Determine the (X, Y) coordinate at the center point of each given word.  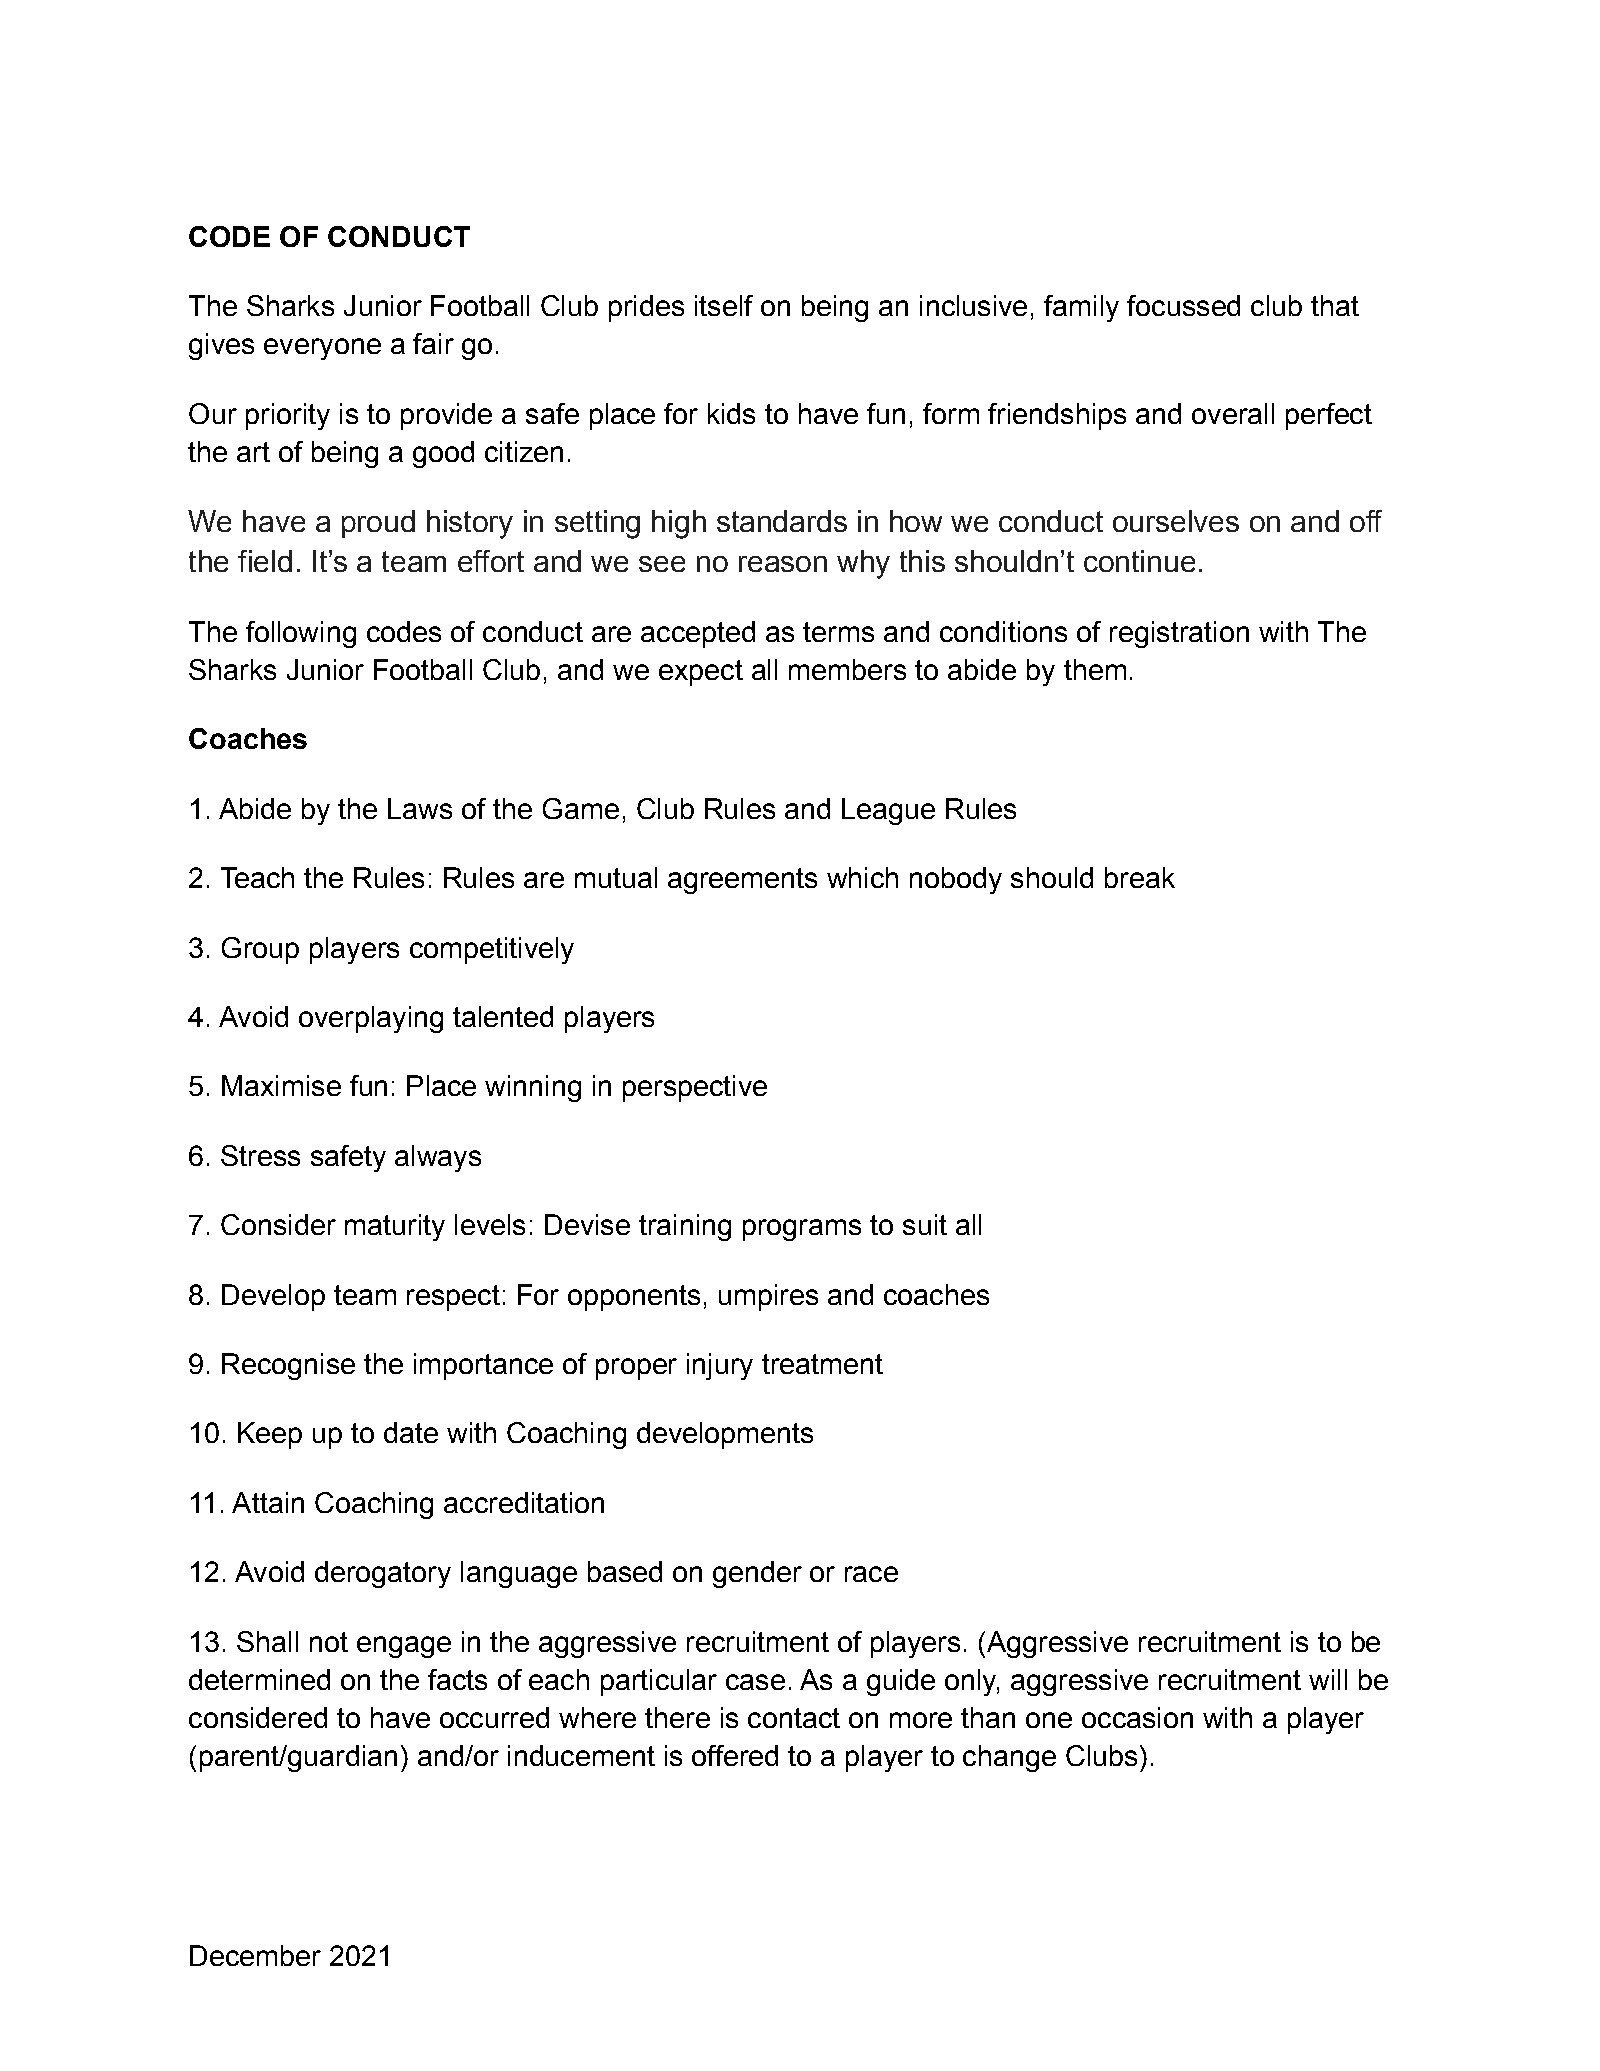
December (255, 1955)
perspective (695, 1088)
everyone (322, 349)
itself (724, 305)
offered (735, 1755)
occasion (1137, 1717)
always (438, 1158)
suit (925, 1224)
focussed (1183, 305)
